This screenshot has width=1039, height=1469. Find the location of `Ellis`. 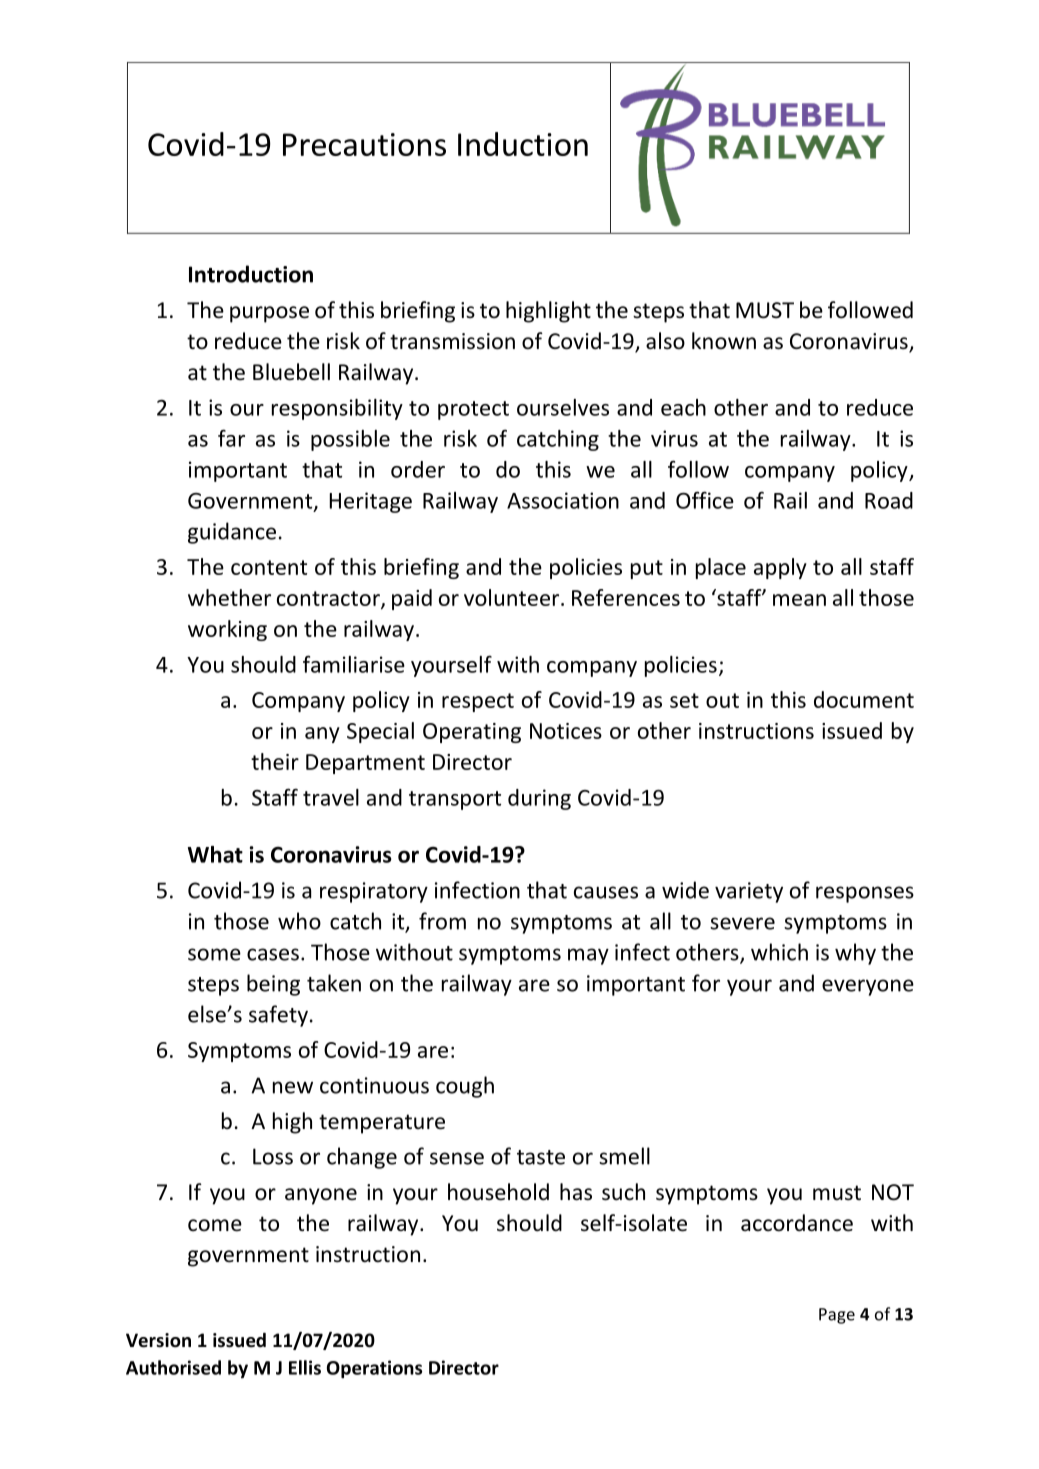

Ellis is located at coordinates (305, 1367).
